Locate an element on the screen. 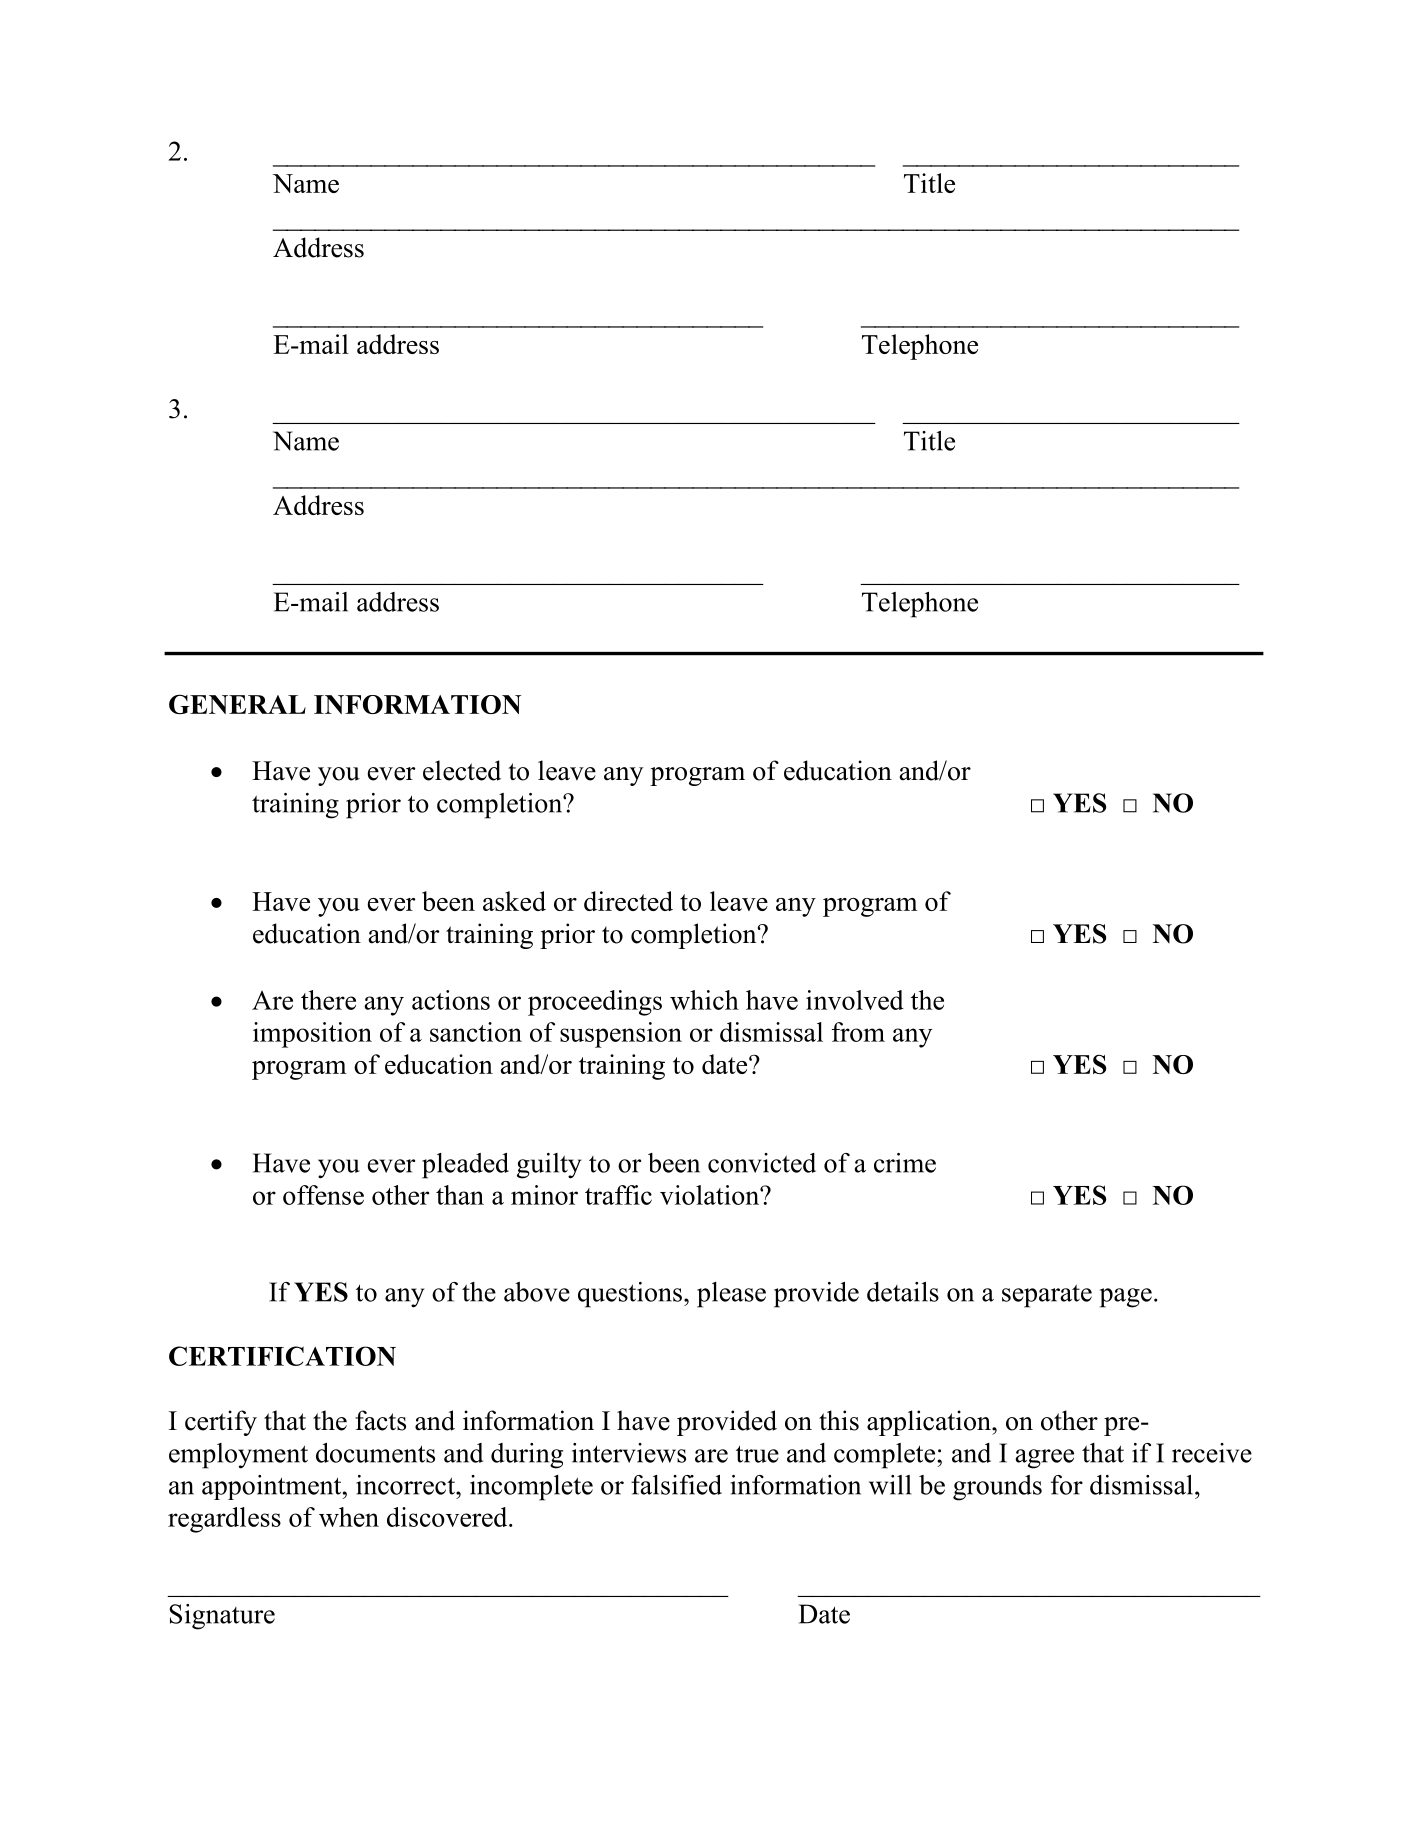 This screenshot has height=1848, width=1428. falsified is located at coordinates (676, 1485).
